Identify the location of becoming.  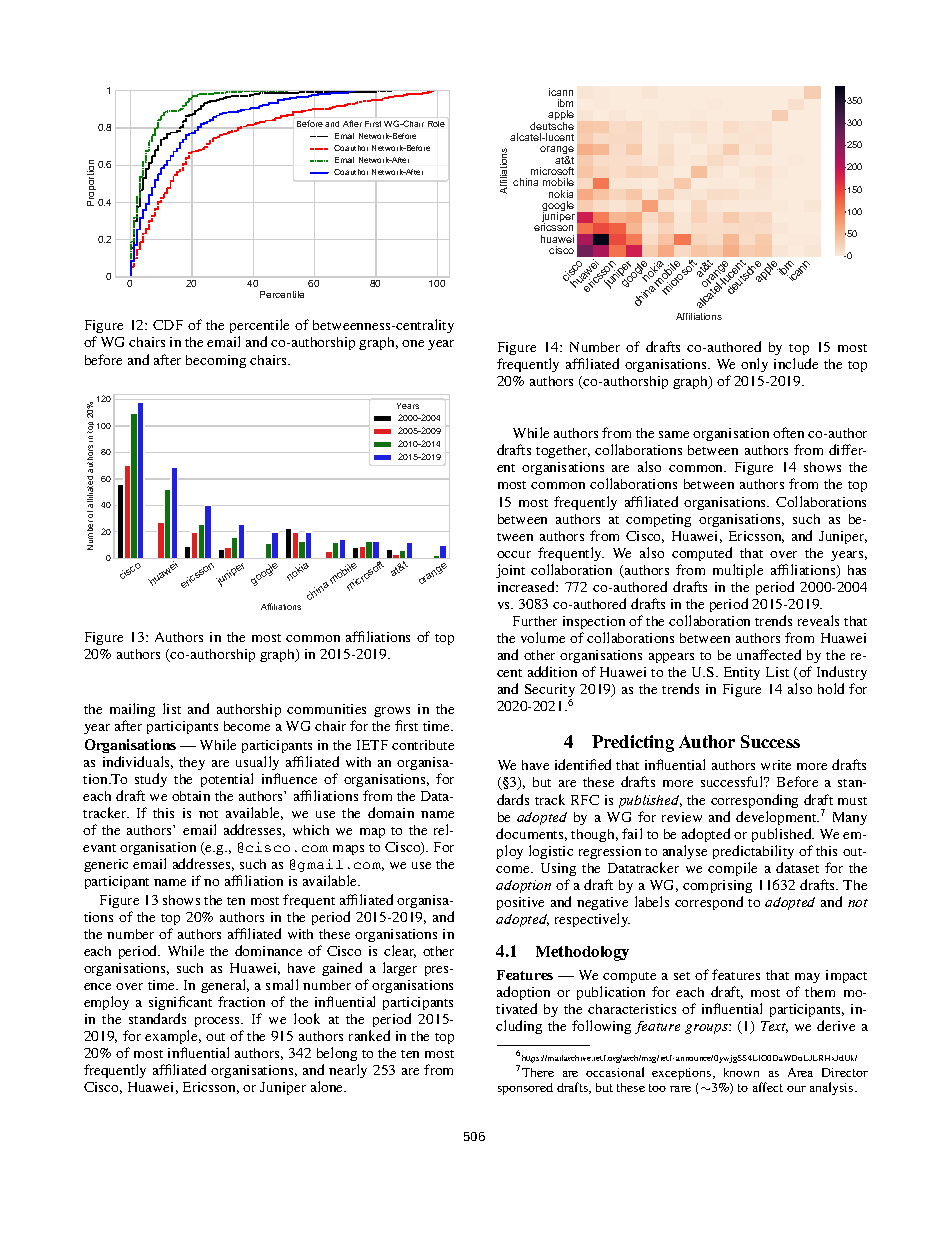
(216, 361).
